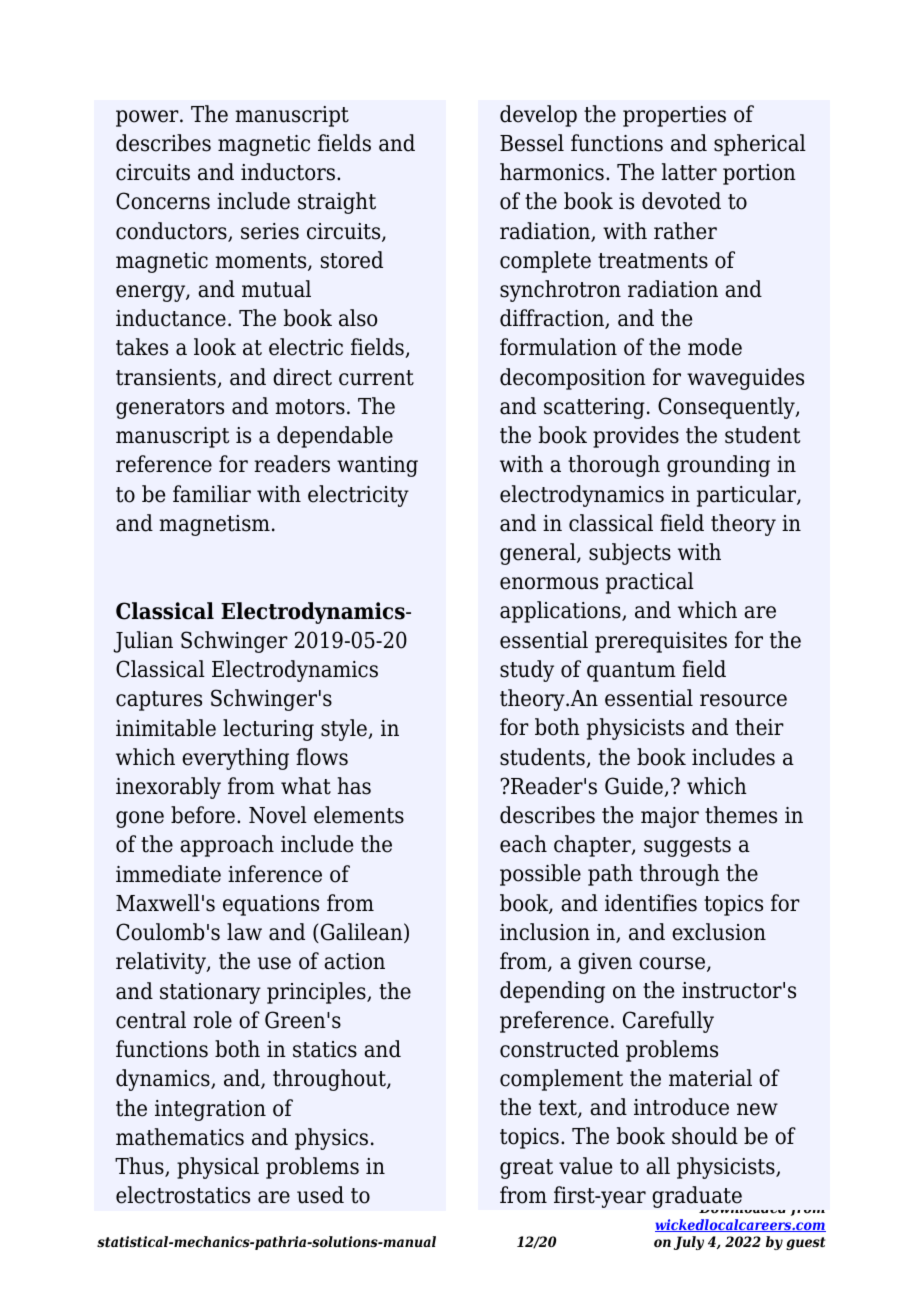 The height and width of the document is (1311, 924). I want to click on Bessel, so click(532, 143).
